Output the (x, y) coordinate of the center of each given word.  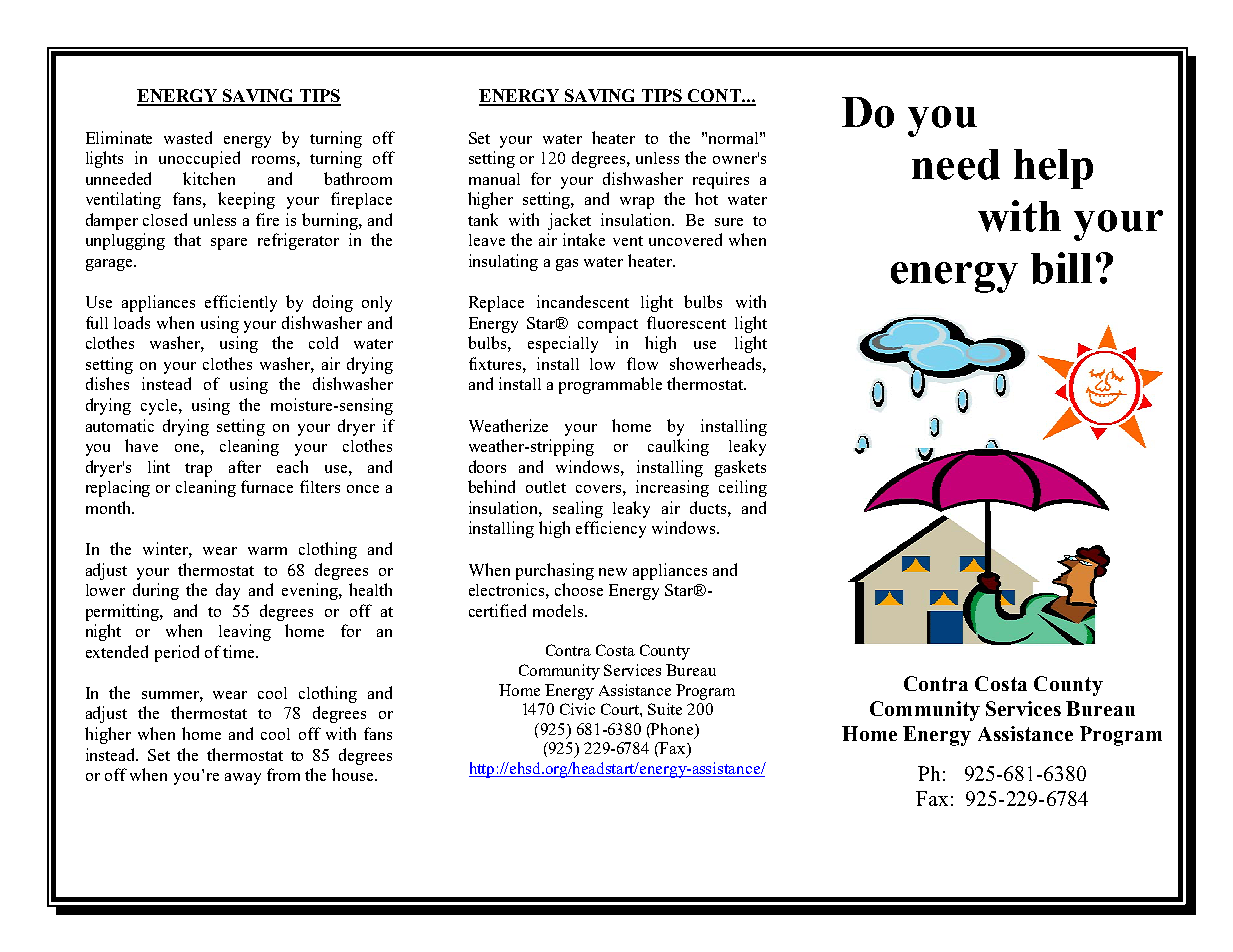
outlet (546, 487)
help (1053, 169)
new (613, 572)
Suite (665, 709)
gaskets (740, 468)
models (558, 610)
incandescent (583, 301)
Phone (672, 729)
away (243, 779)
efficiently (241, 303)
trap (198, 470)
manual (494, 179)
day (228, 591)
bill (1061, 268)
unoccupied (199, 159)
